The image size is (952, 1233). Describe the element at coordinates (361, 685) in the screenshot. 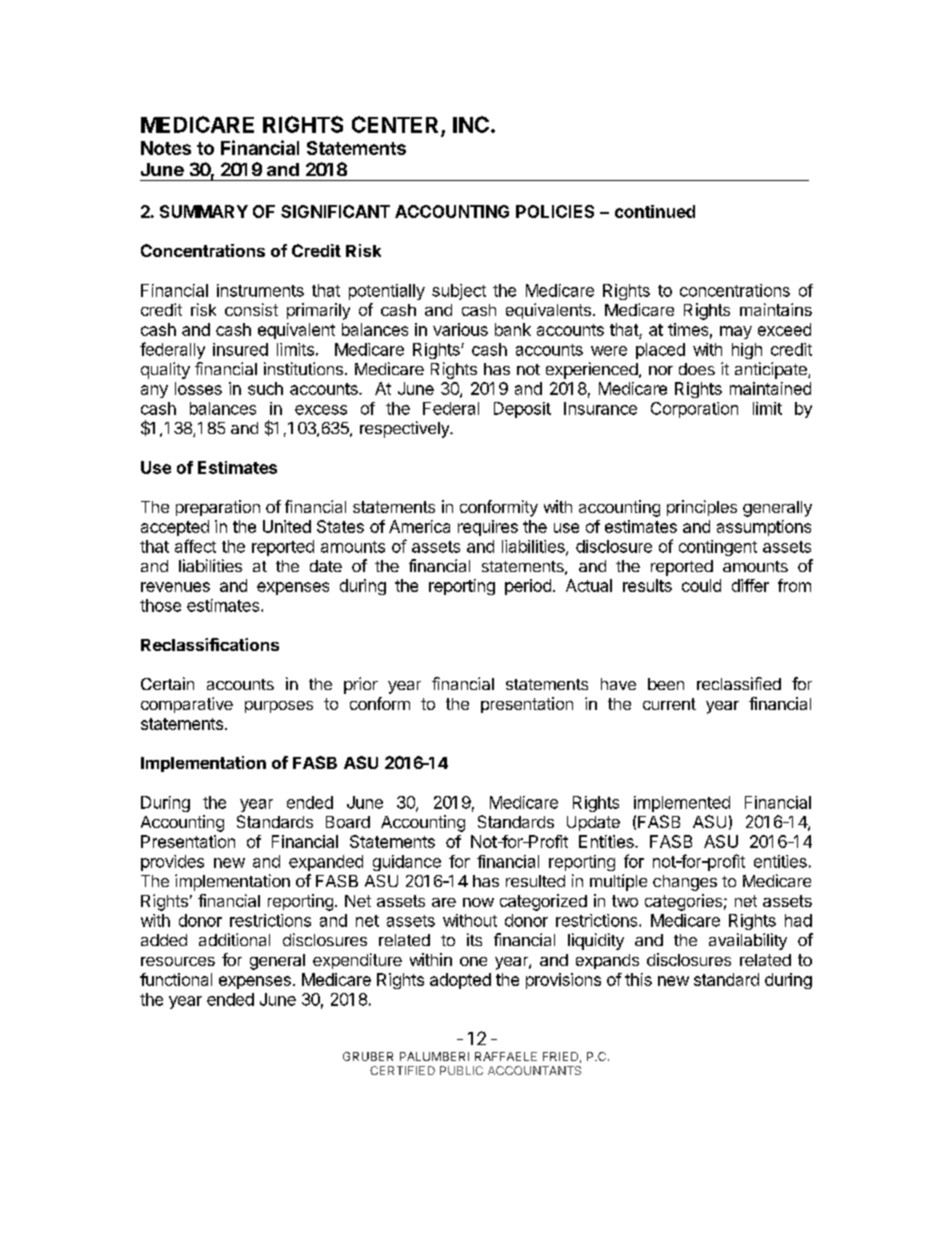

I see `prior` at that location.
